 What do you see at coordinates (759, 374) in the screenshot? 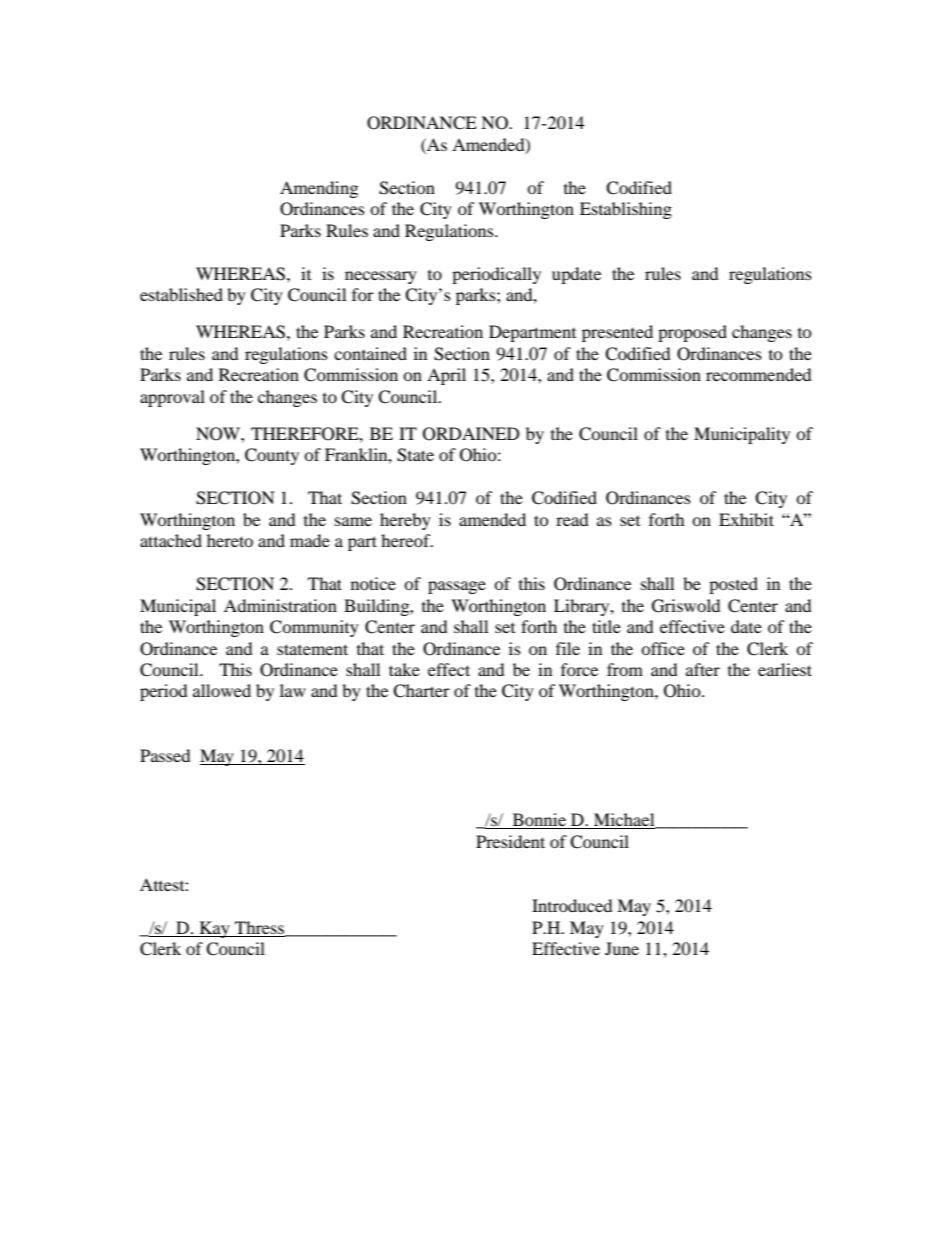
I see `recommended` at bounding box center [759, 374].
